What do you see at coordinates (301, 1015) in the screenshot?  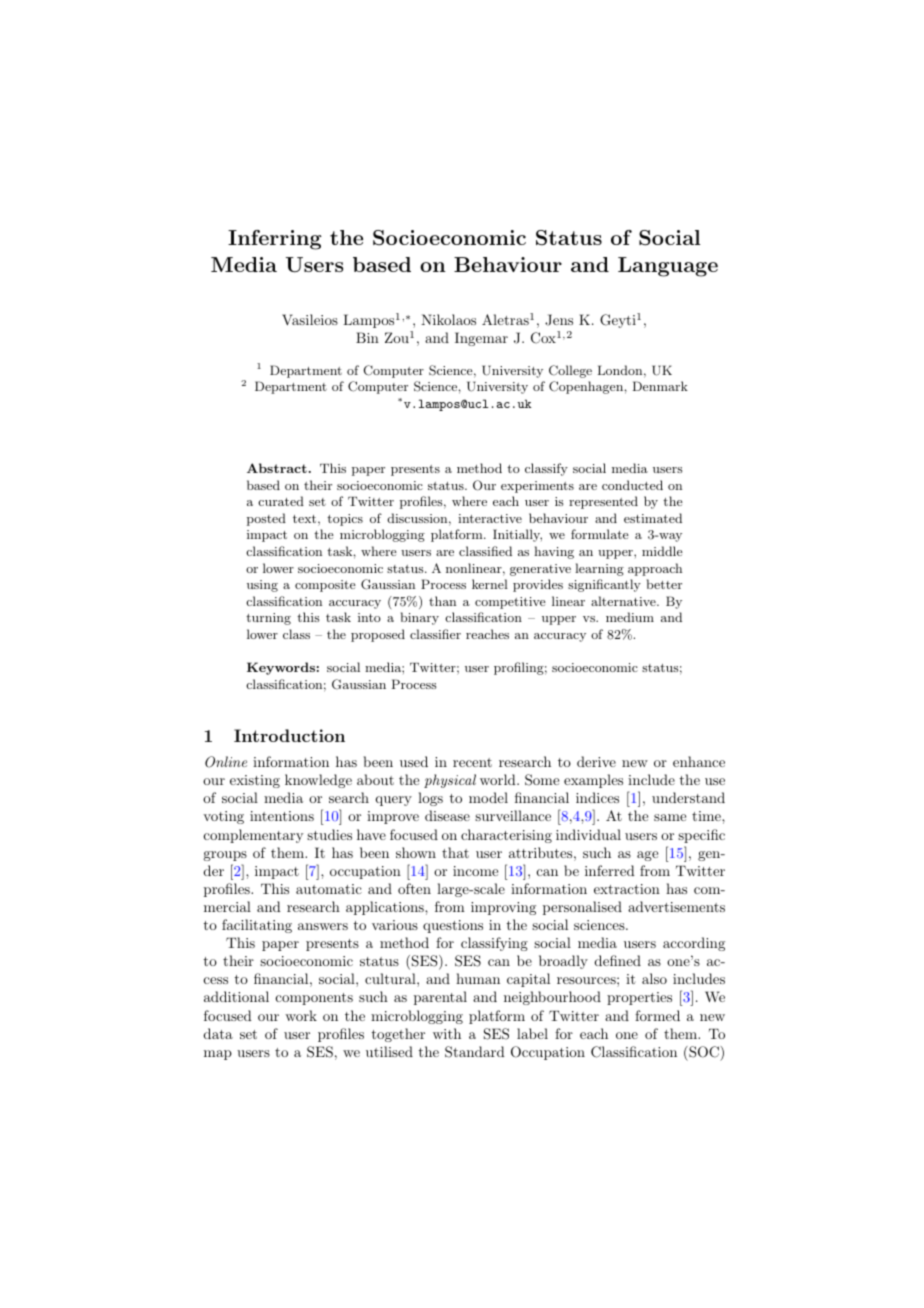 I see `work` at bounding box center [301, 1015].
